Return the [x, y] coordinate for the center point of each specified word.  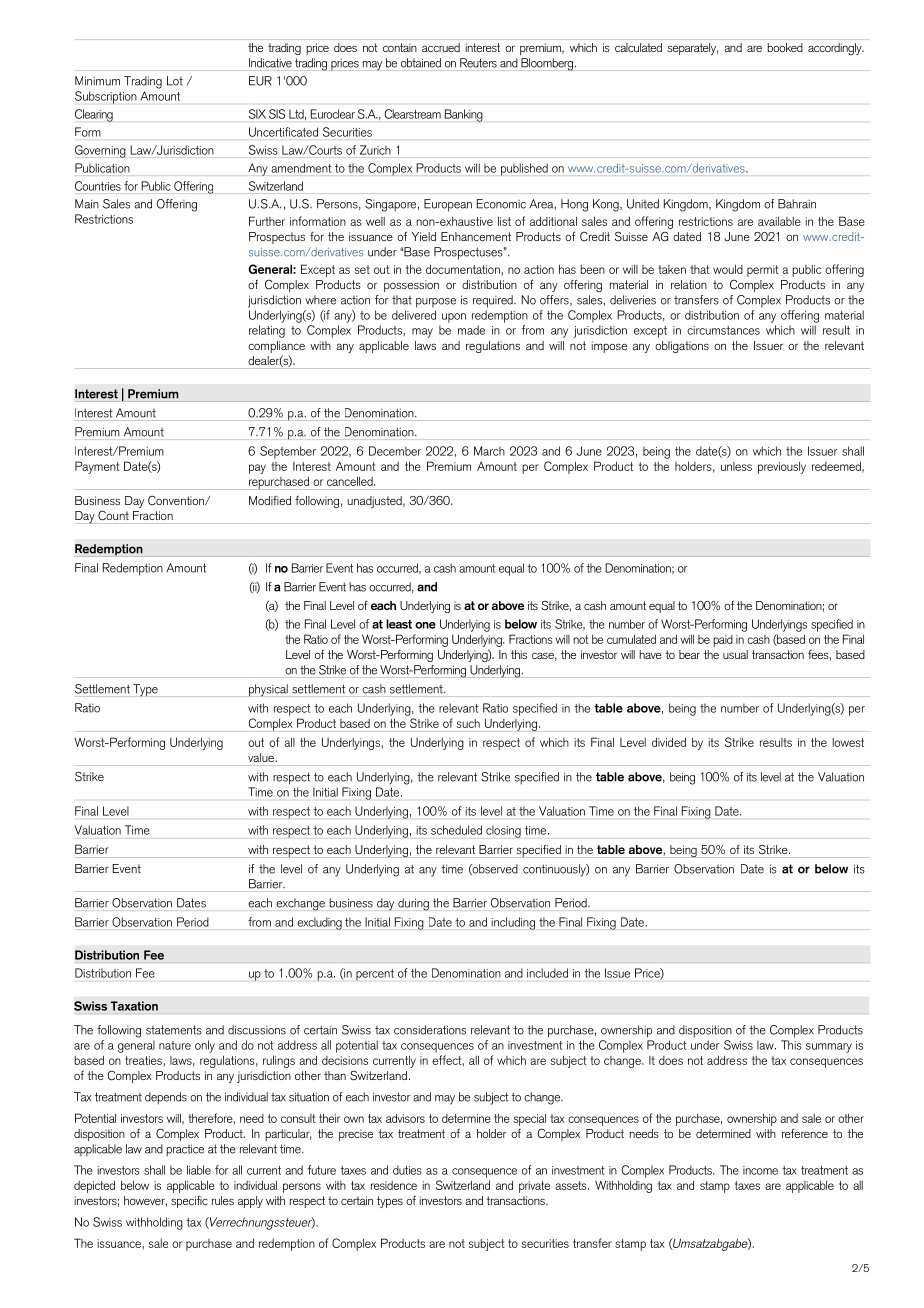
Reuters [478, 63]
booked [785, 47]
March [489, 451]
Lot [175, 81]
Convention [177, 501]
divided [669, 742]
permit [763, 271]
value [262, 757]
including [513, 923]
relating [267, 331]
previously [782, 468]
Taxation [134, 1006]
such [468, 723]
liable [199, 1170]
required [494, 301]
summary [829, 1048]
